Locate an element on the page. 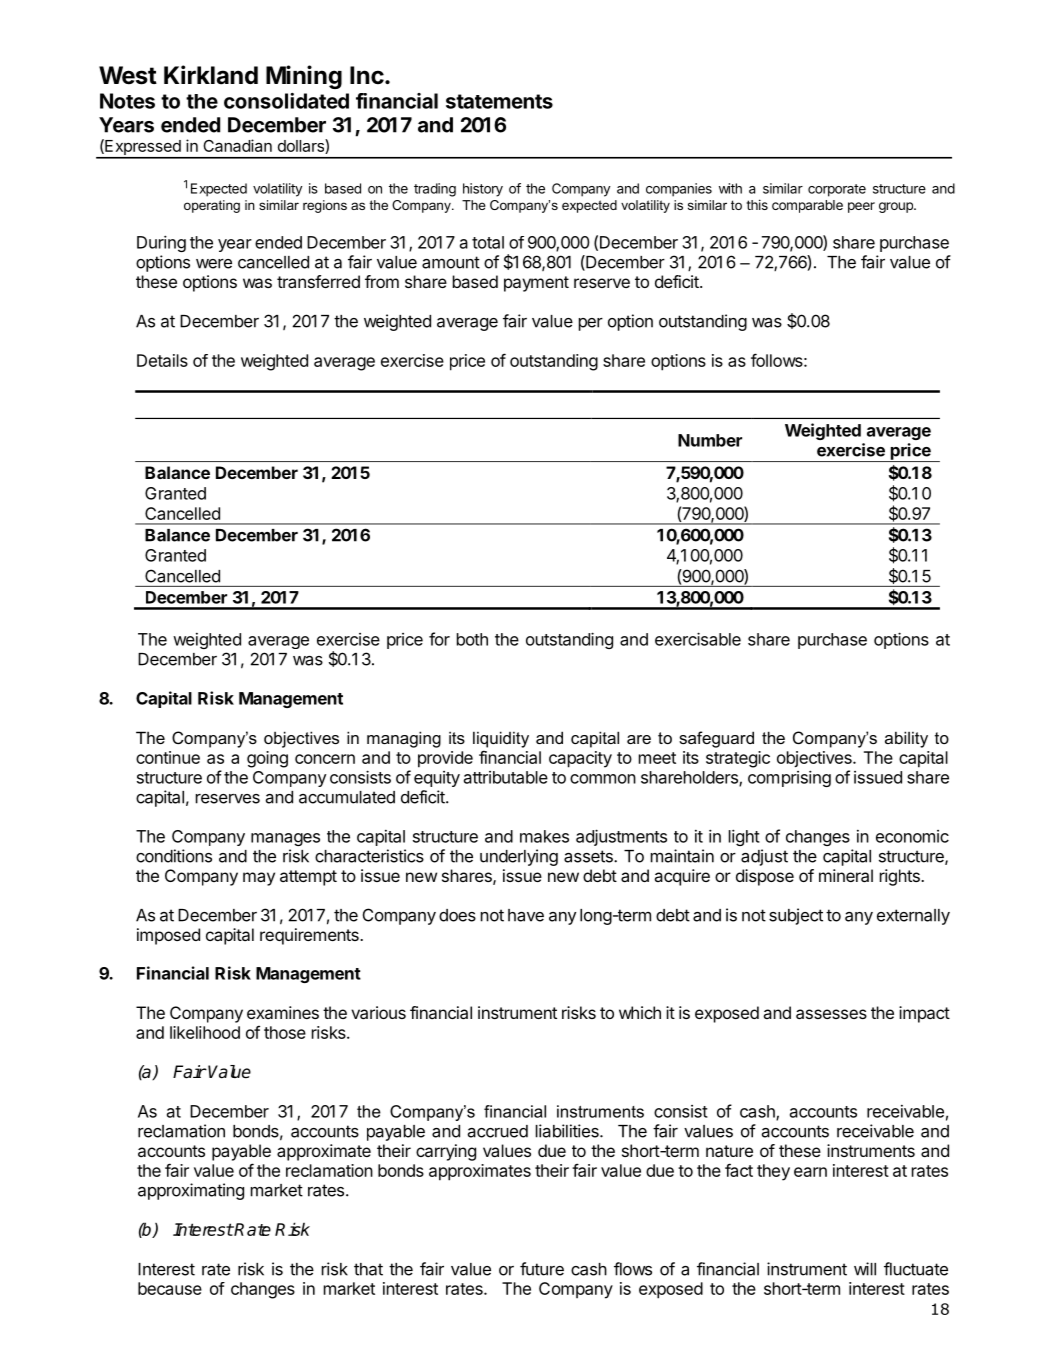  comparable is located at coordinates (807, 206).
